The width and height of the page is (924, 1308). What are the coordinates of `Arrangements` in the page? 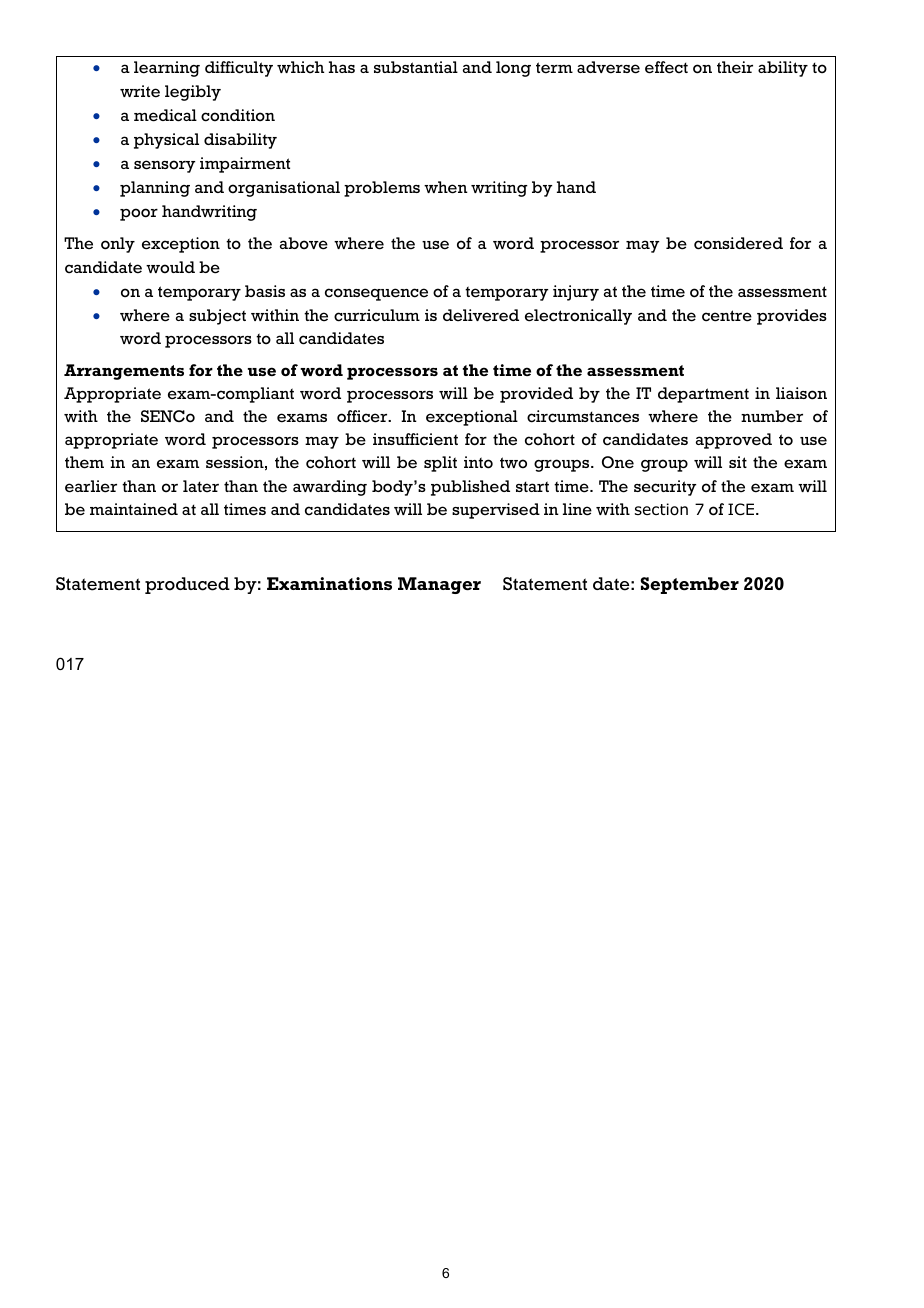 It's located at (124, 372).
